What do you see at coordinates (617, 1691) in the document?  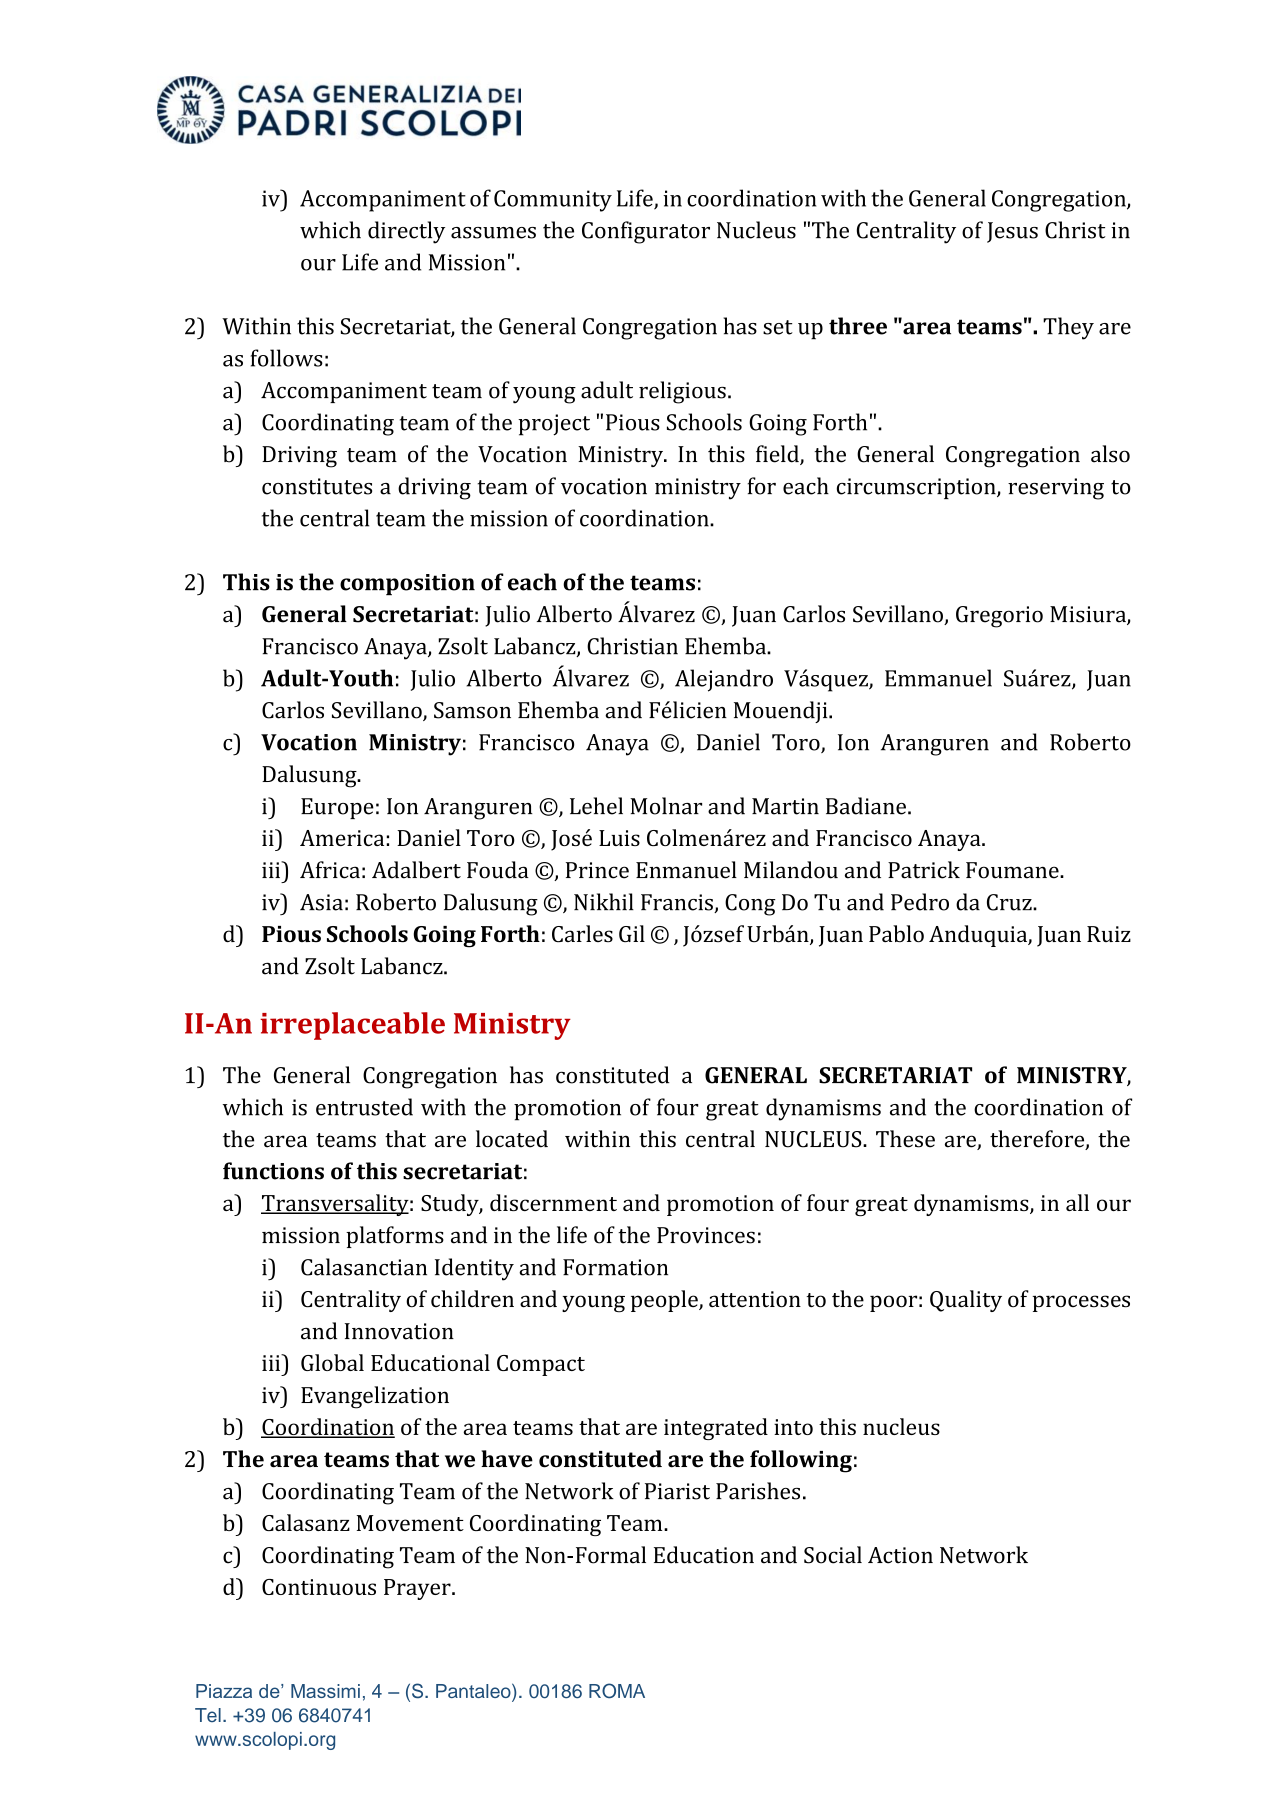 I see `ROMA` at bounding box center [617, 1691].
